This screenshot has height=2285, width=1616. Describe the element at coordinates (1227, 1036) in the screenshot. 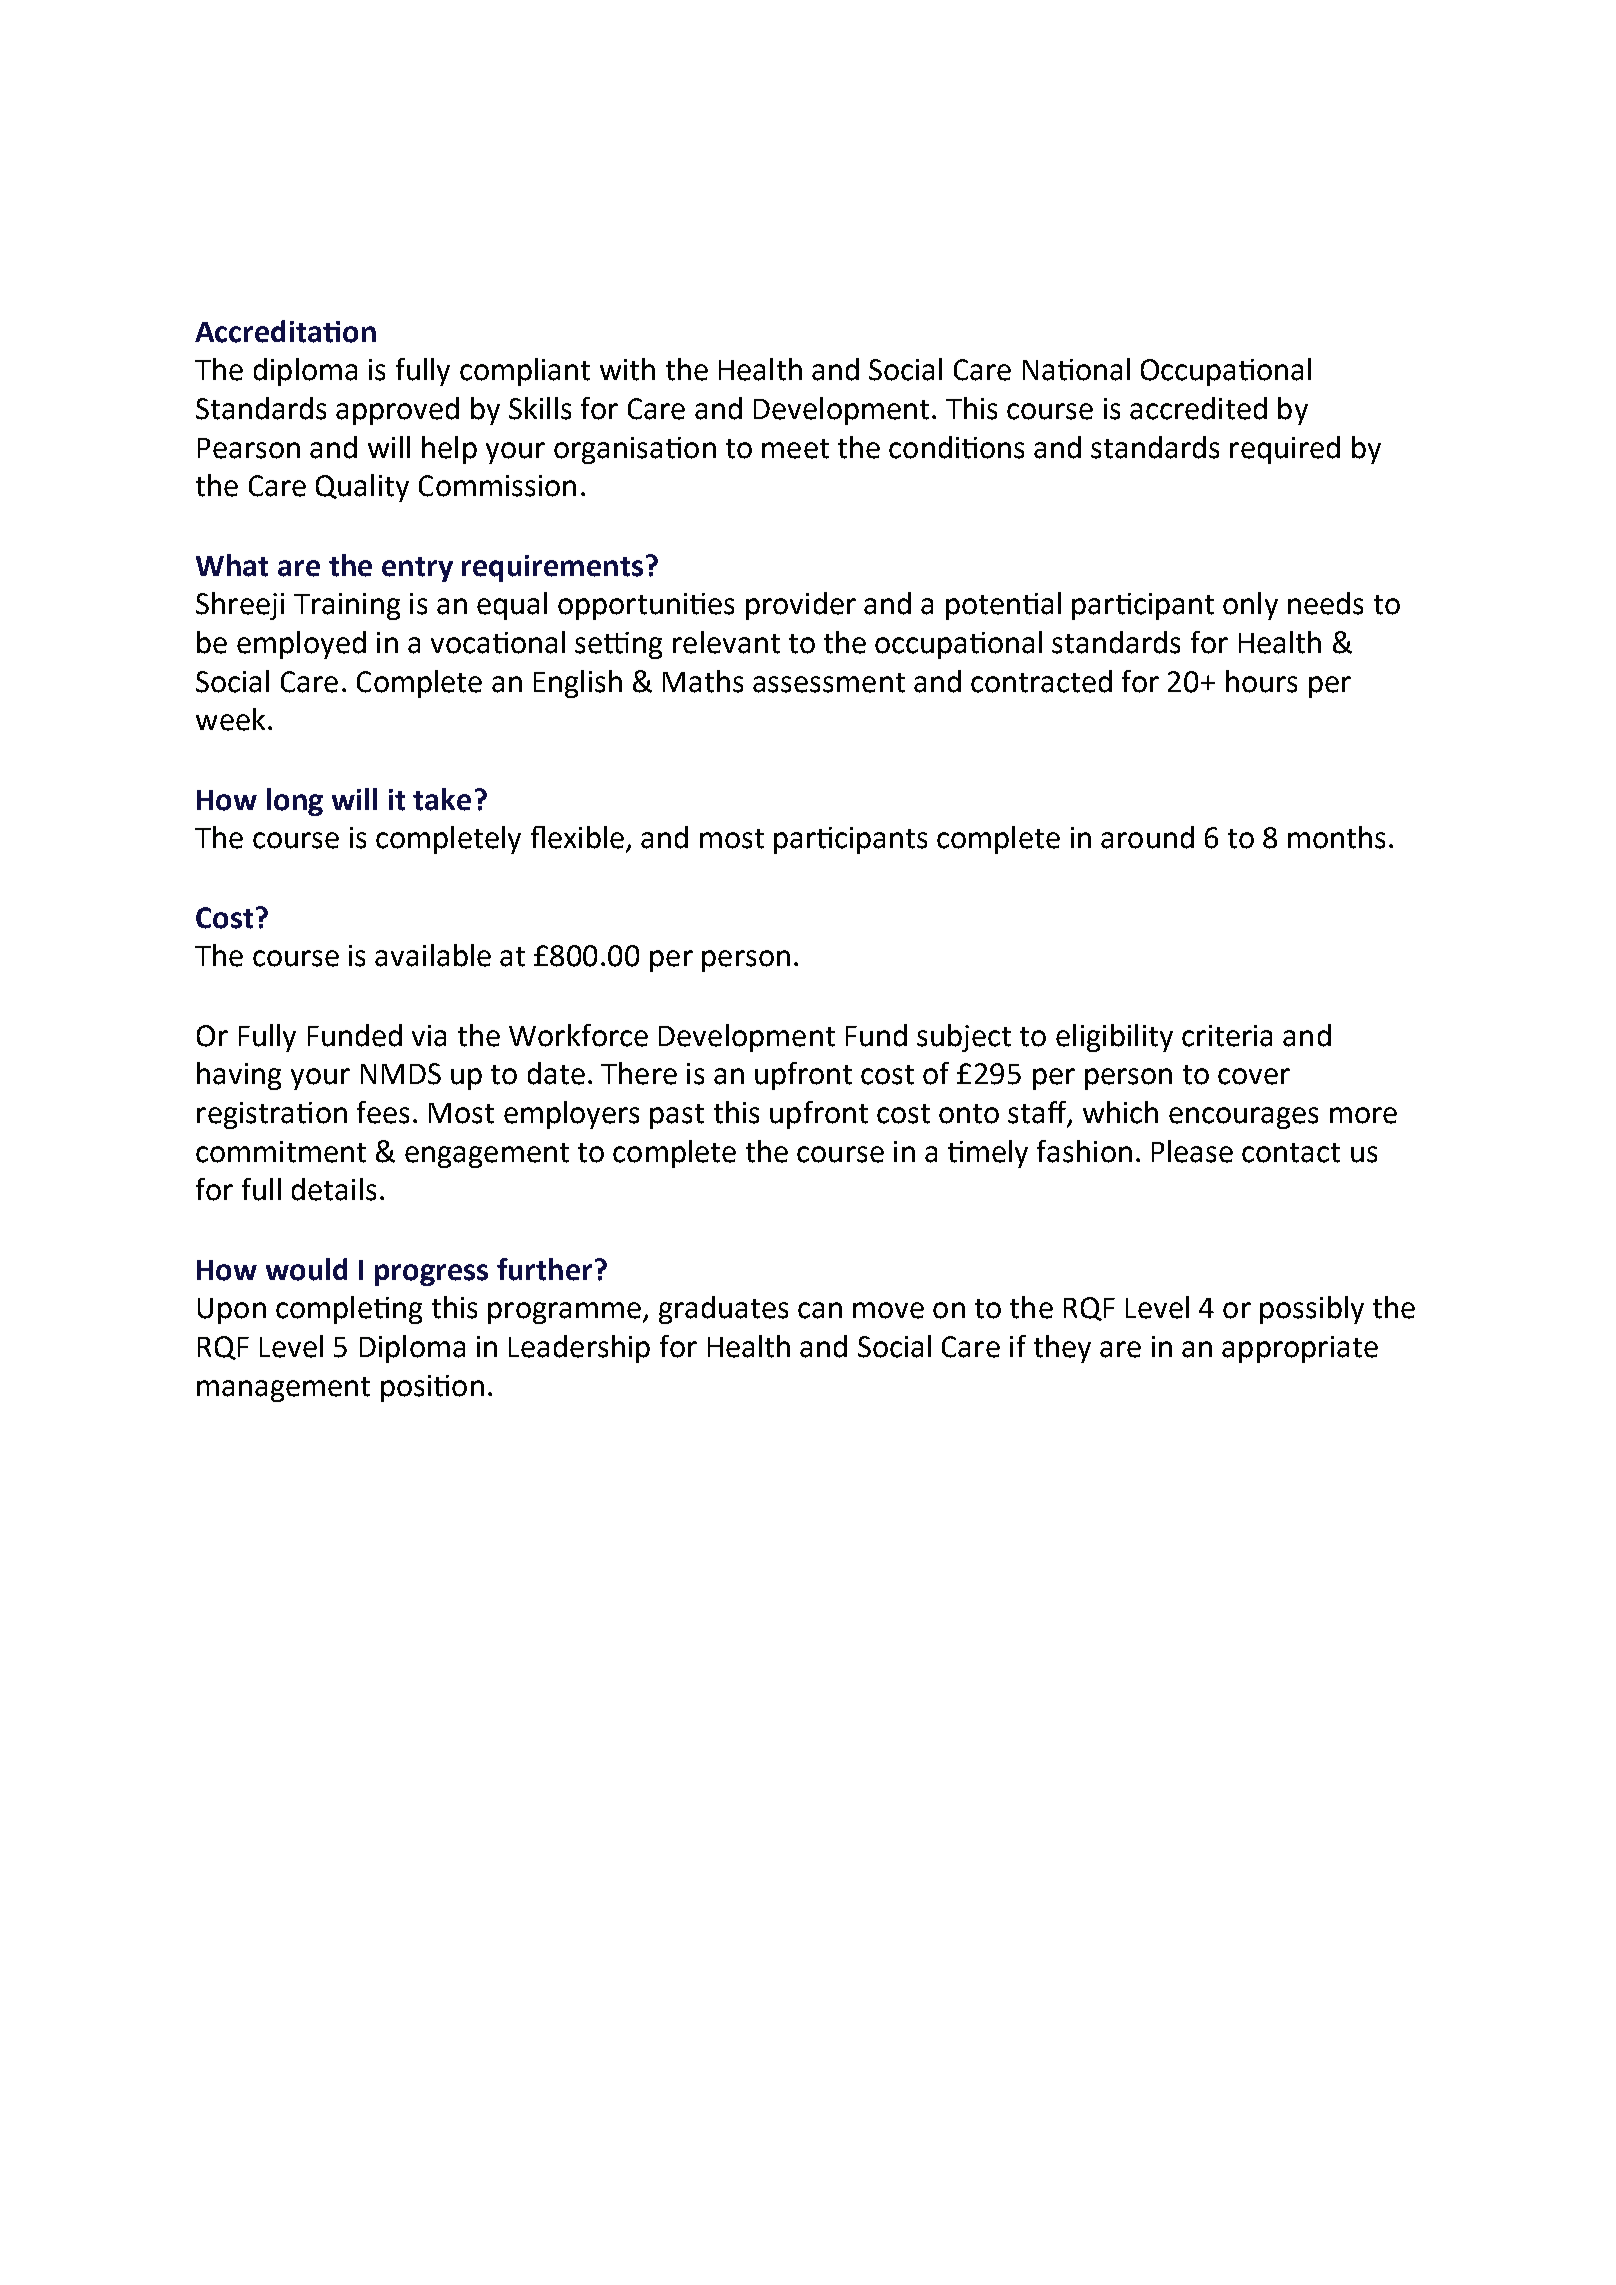

I see `criteria` at that location.
